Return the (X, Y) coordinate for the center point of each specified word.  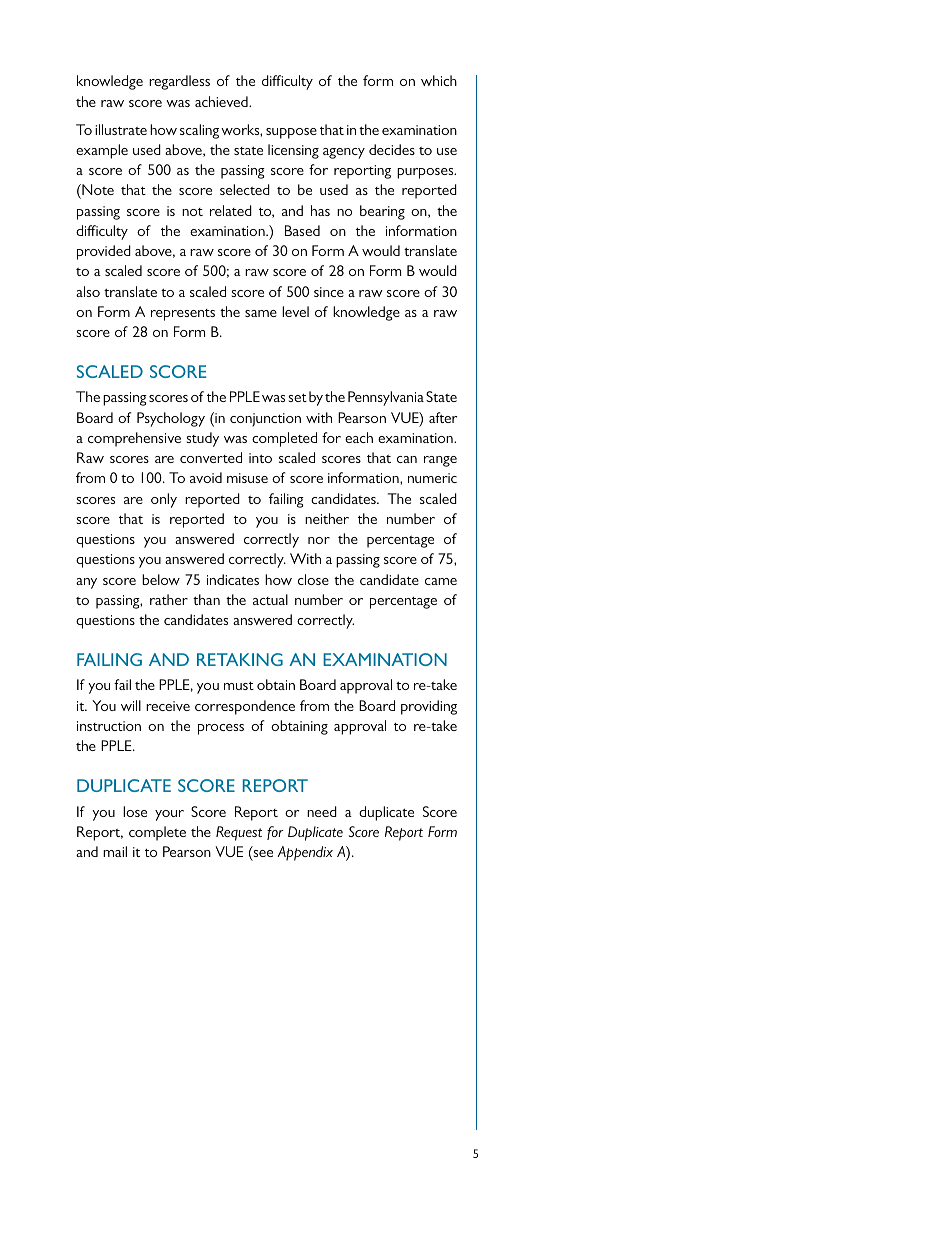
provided (104, 252)
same (261, 313)
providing (429, 707)
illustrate (121, 129)
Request (239, 833)
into (260, 458)
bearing (382, 212)
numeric (432, 478)
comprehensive (134, 439)
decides (392, 149)
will (131, 705)
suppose (291, 133)
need (322, 811)
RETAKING (240, 659)
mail (115, 851)
